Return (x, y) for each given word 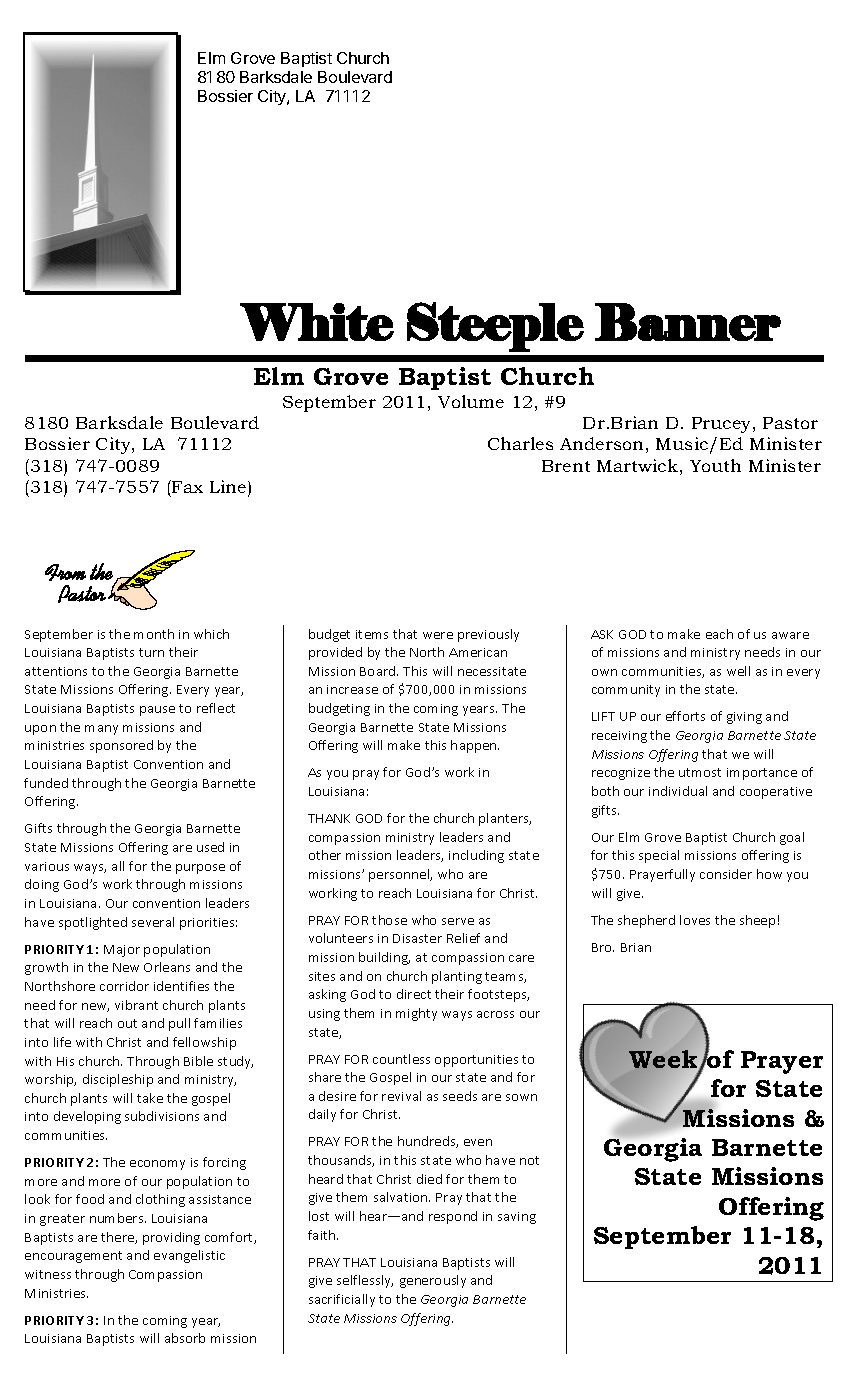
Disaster (417, 938)
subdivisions (162, 1116)
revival (401, 1096)
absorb (185, 1338)
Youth (715, 465)
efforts (685, 716)
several (153, 922)
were (438, 635)
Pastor (790, 423)
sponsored (121, 746)
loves (695, 920)
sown (521, 1097)
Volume (471, 401)
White (317, 322)
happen (475, 746)
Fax (186, 486)
